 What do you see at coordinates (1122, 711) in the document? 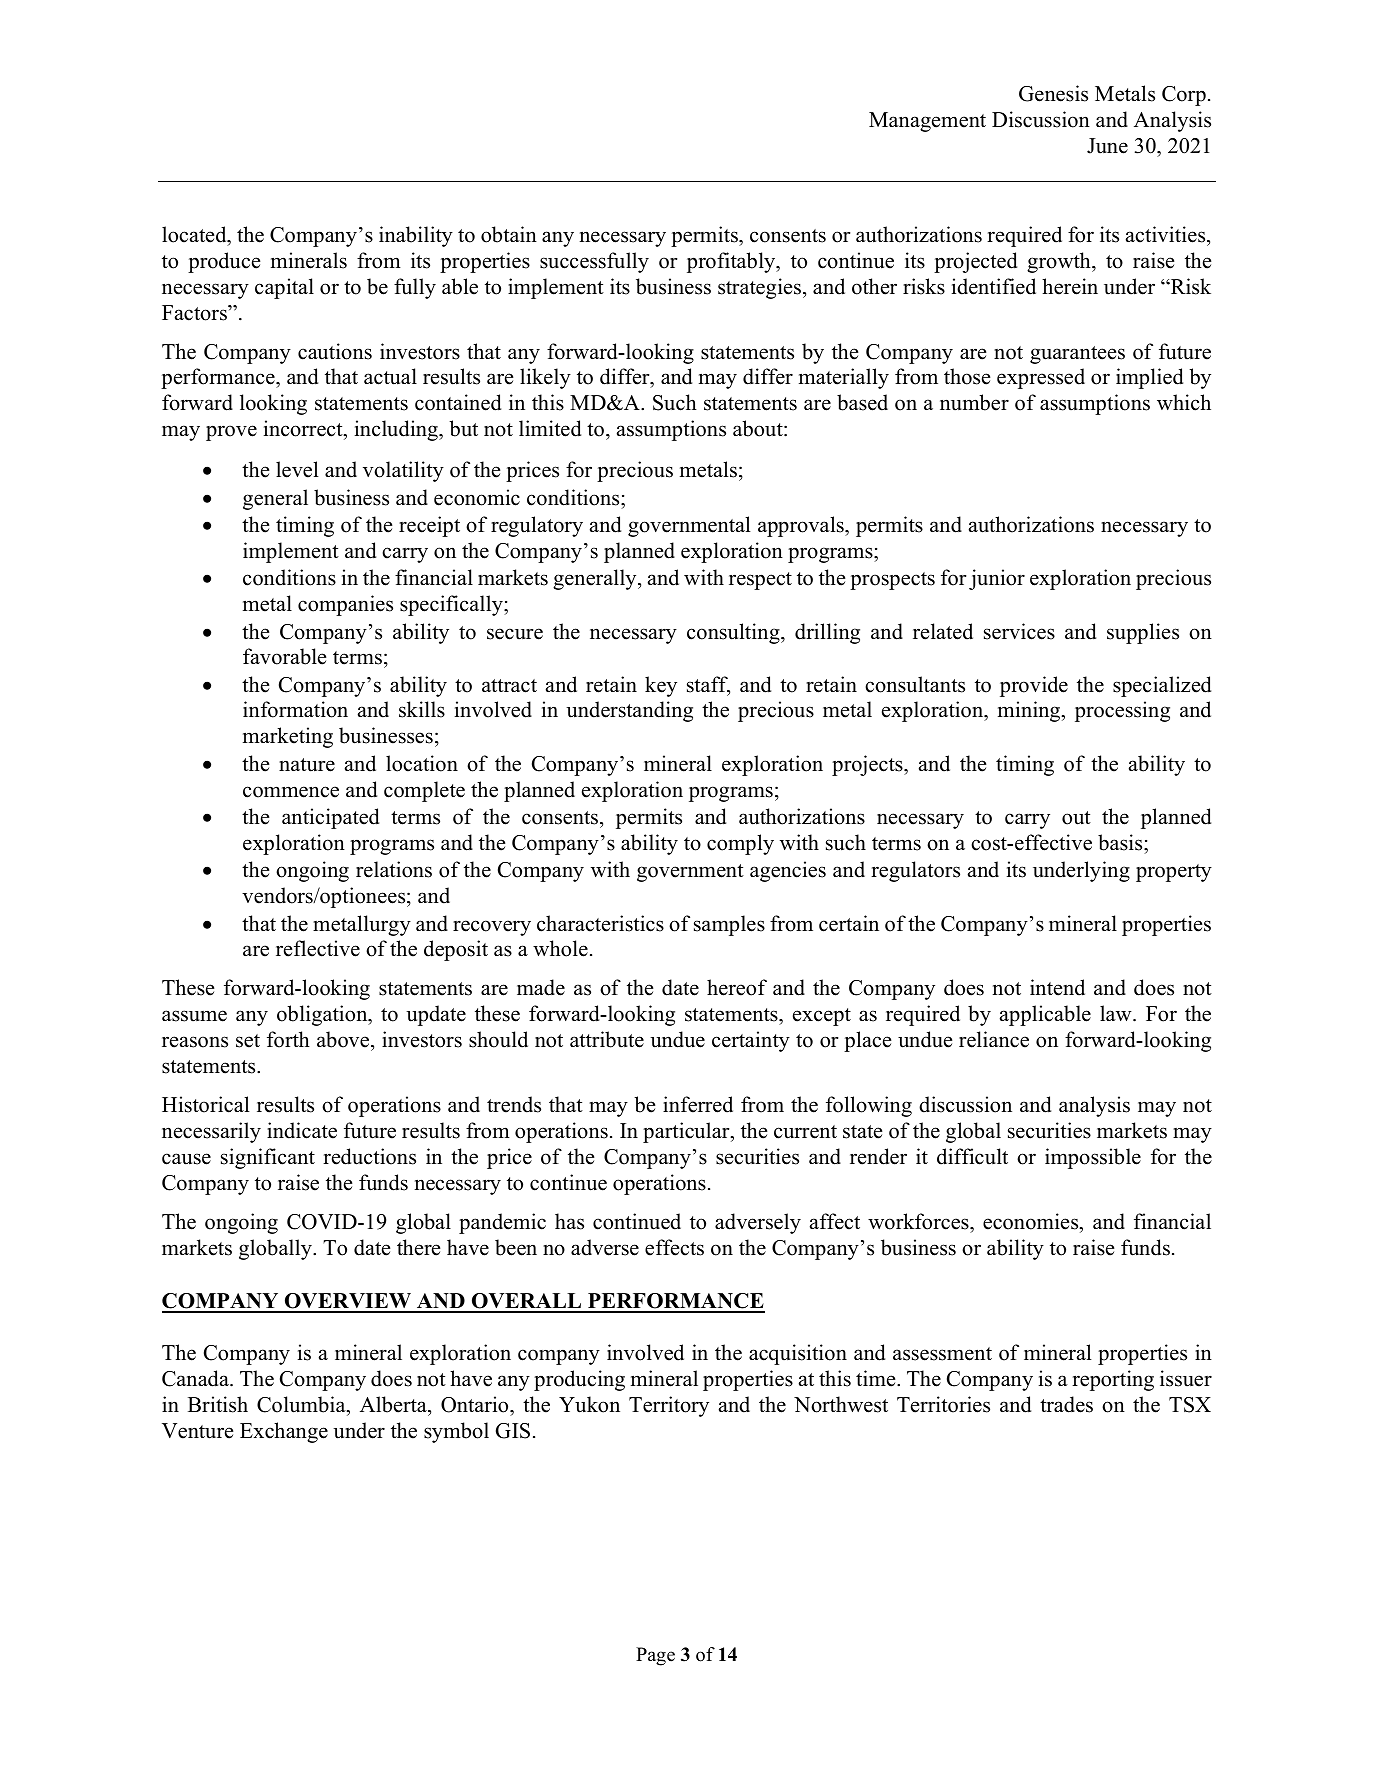
I see `processing` at bounding box center [1122, 711].
